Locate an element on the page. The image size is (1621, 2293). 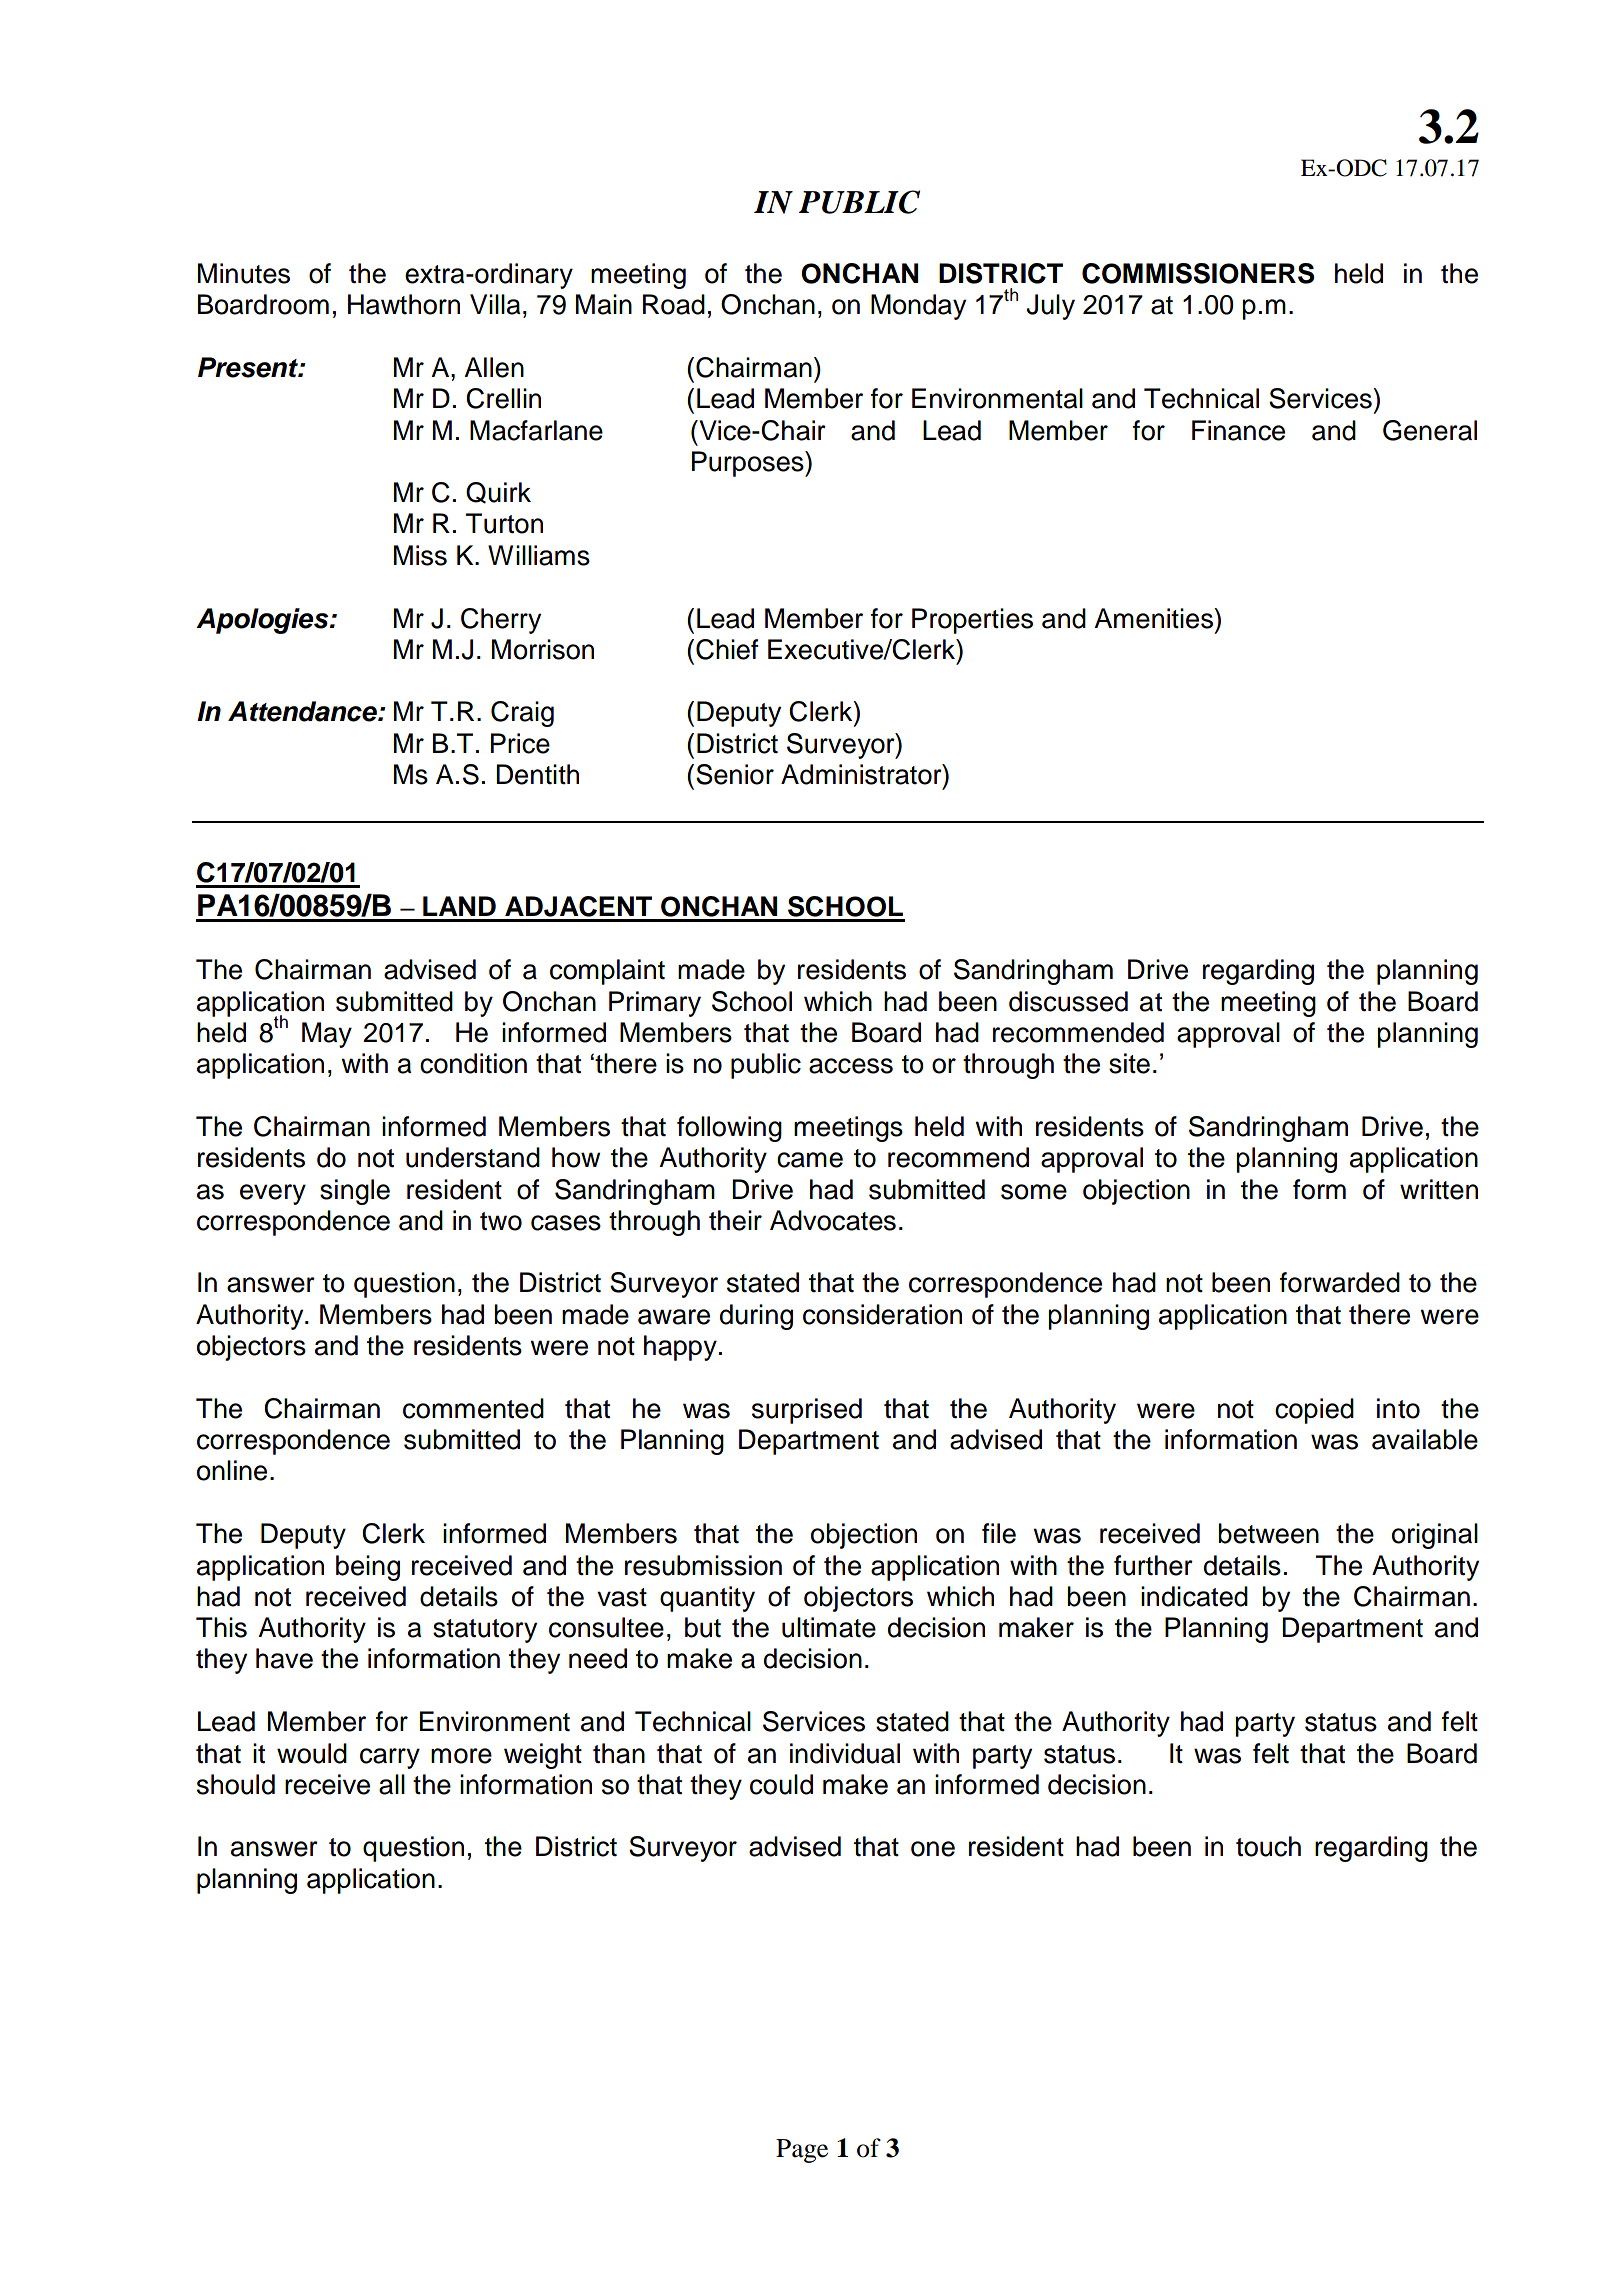
single is located at coordinates (355, 1192).
